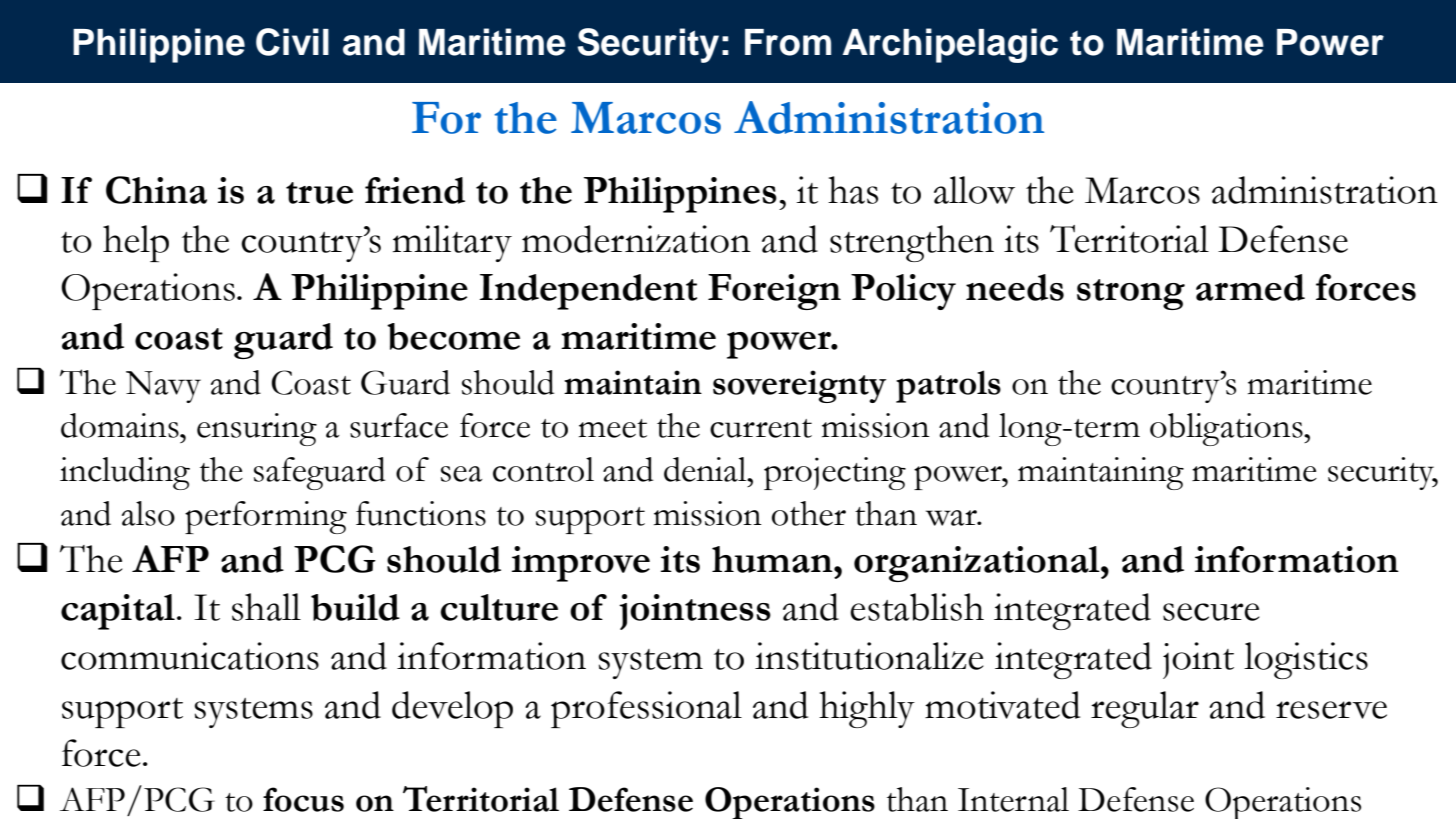 The width and height of the screenshot is (1456, 819). What do you see at coordinates (1131, 294) in the screenshot?
I see `strong` at bounding box center [1131, 294].
